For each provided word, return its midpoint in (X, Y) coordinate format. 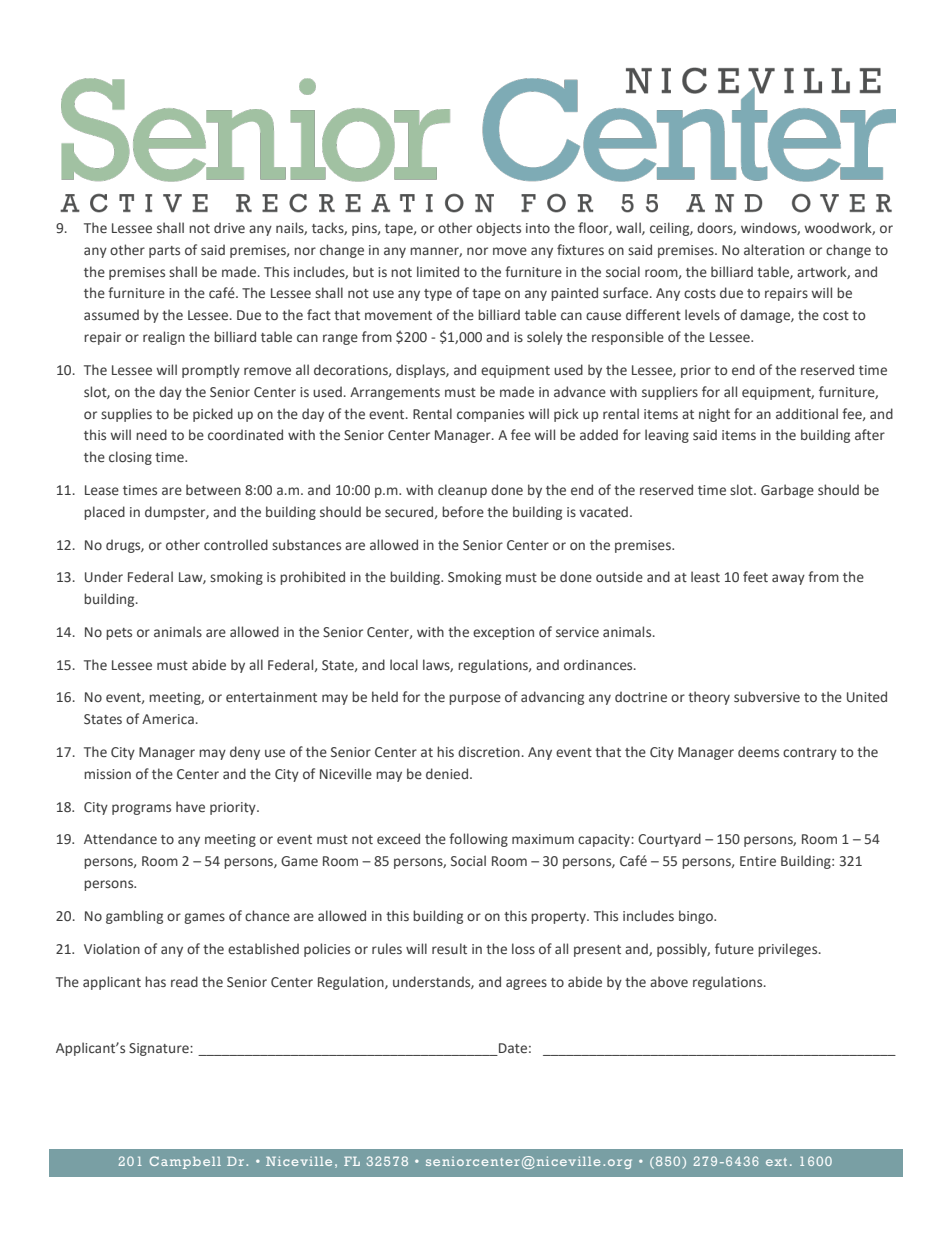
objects (498, 229)
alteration (774, 250)
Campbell (185, 1162)
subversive (767, 697)
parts (164, 252)
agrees (526, 984)
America (168, 719)
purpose (475, 699)
